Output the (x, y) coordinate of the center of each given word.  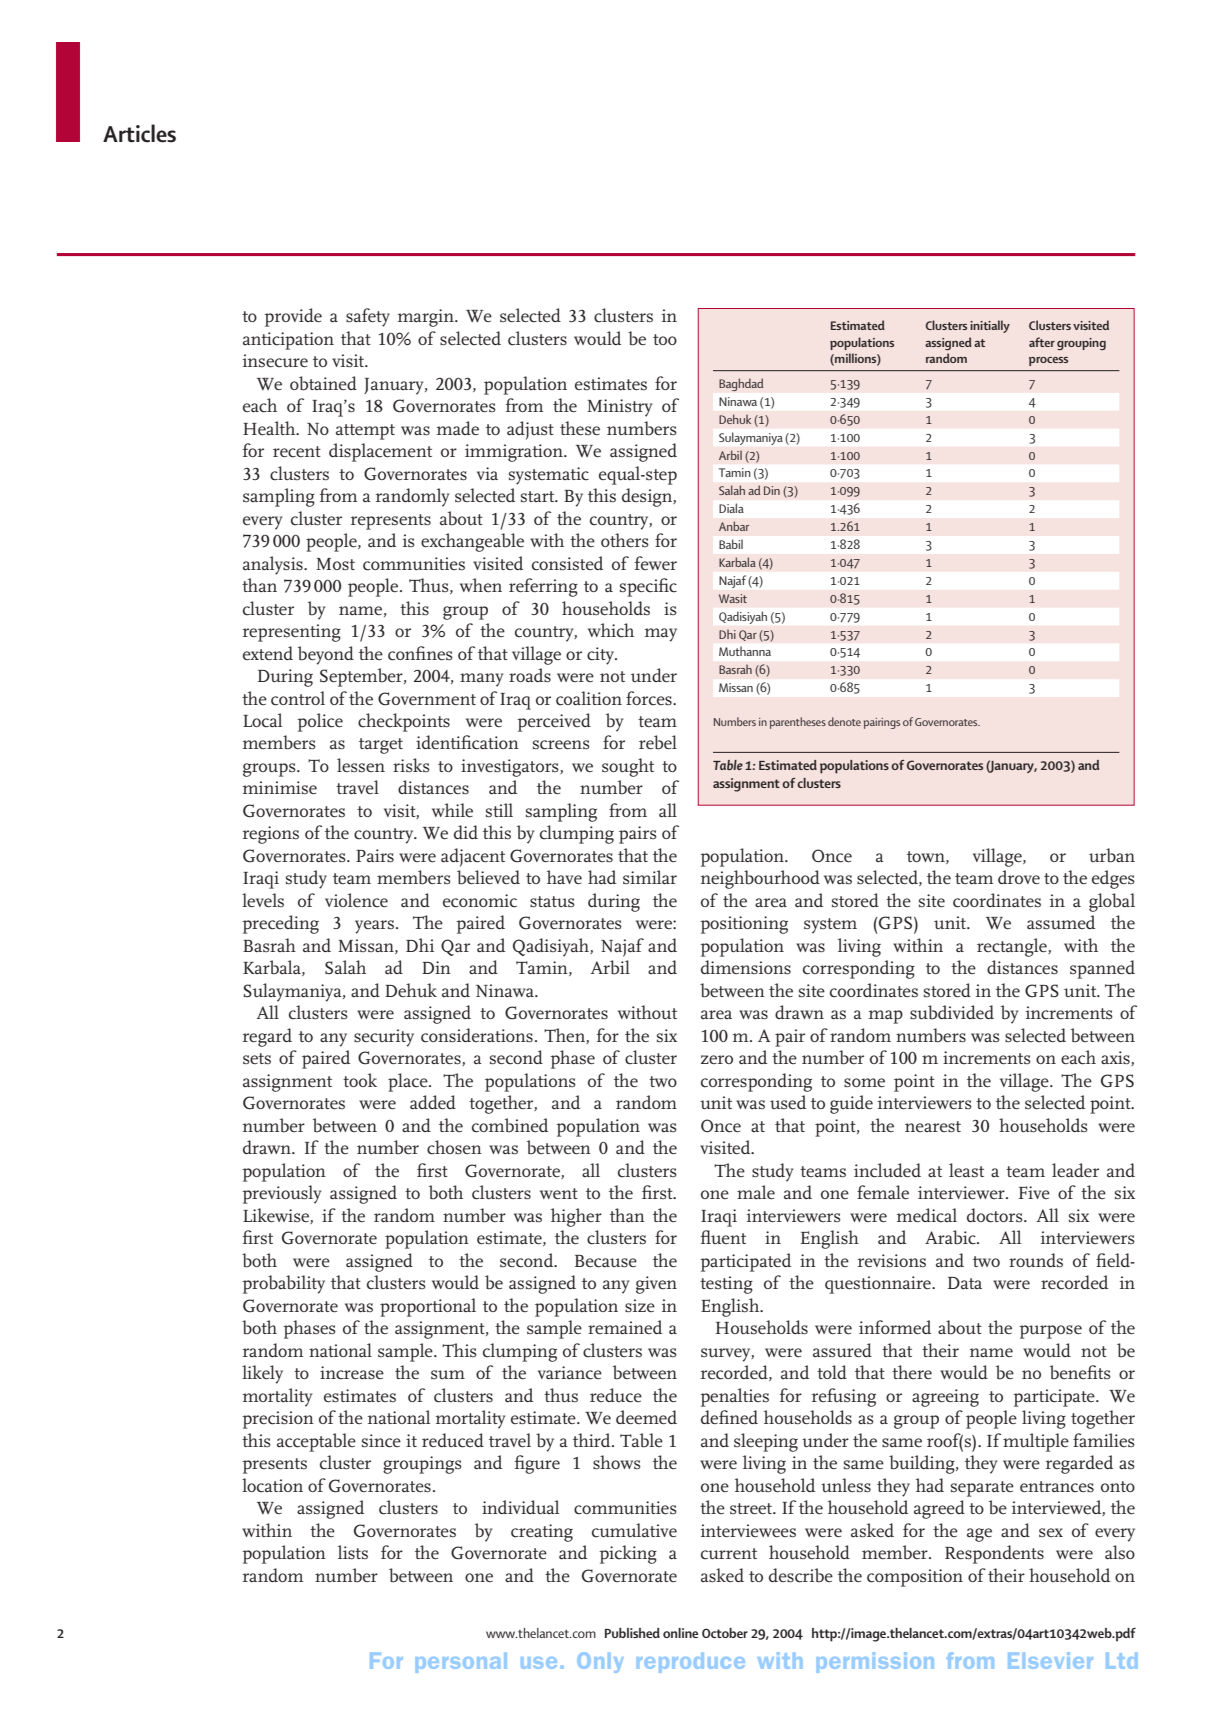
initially (990, 326)
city (601, 656)
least (966, 1170)
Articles (139, 133)
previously (281, 1194)
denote (844, 721)
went (559, 1194)
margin (427, 318)
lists (353, 1552)
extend (268, 653)
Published (632, 1633)
